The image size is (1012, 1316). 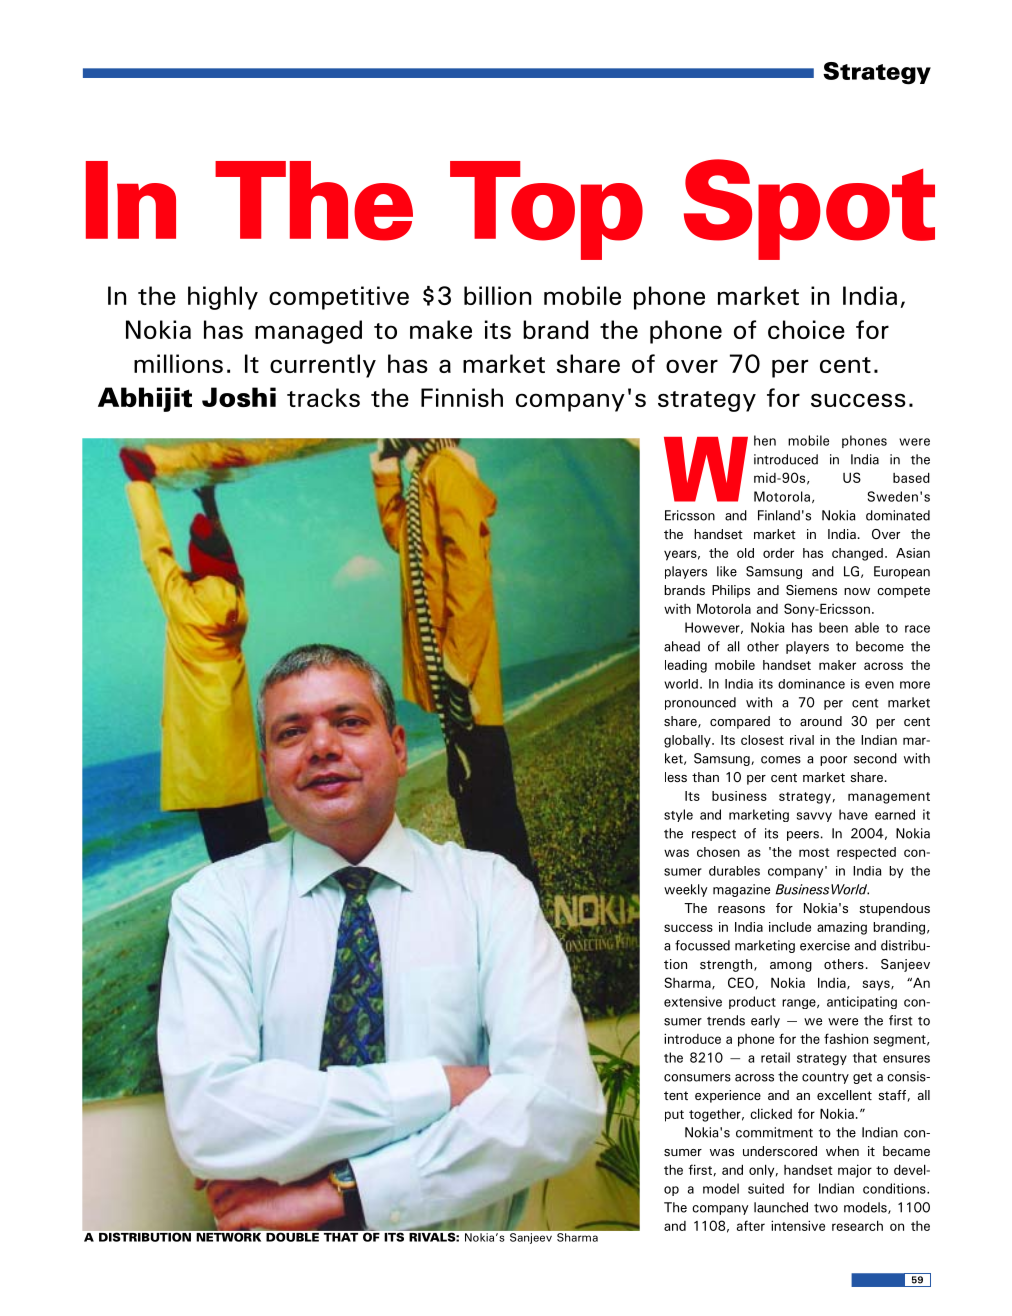 I want to click on less, so click(x=676, y=777).
